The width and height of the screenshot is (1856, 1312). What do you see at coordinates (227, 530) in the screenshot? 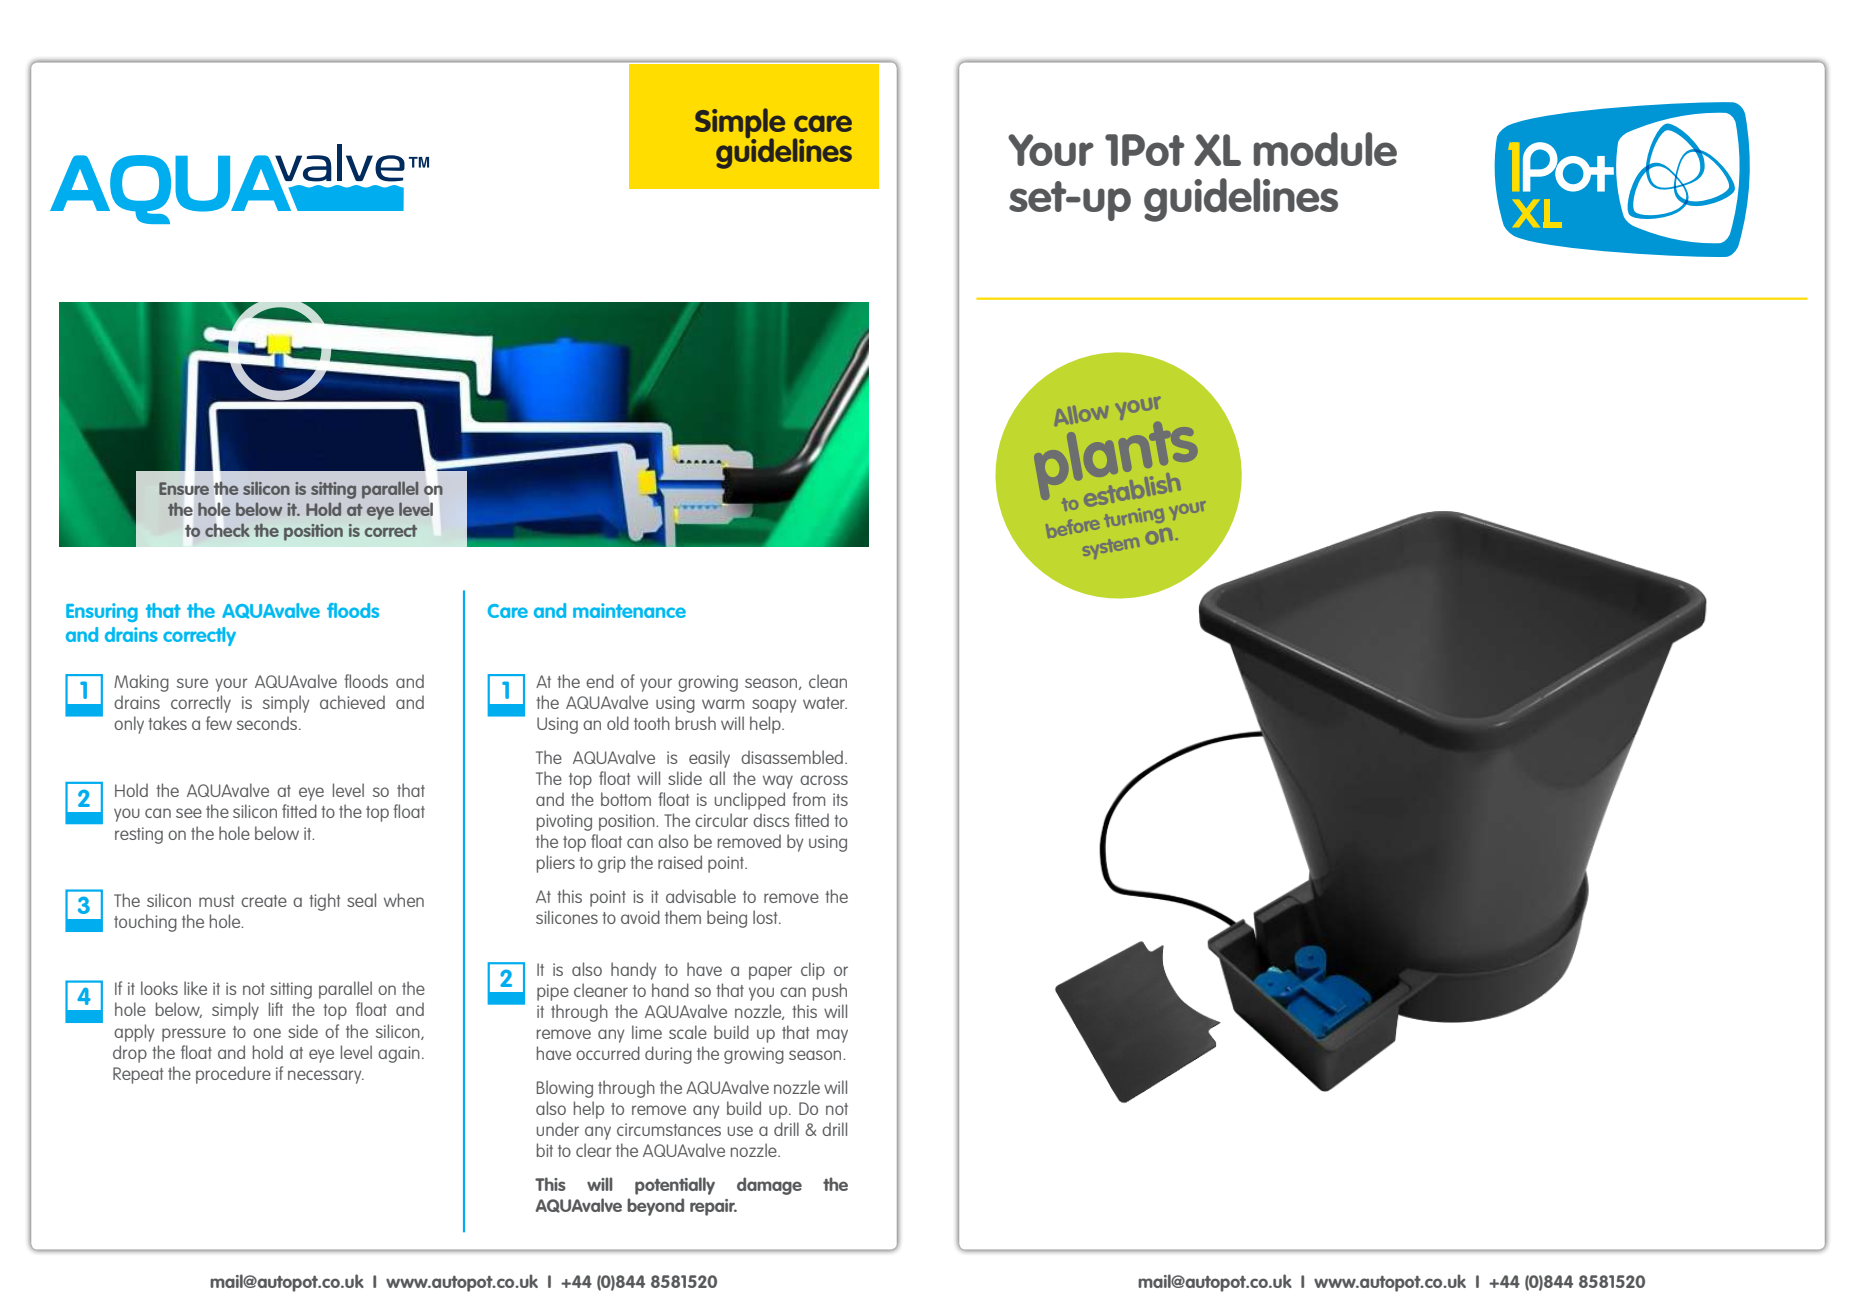
I see `check` at bounding box center [227, 530].
